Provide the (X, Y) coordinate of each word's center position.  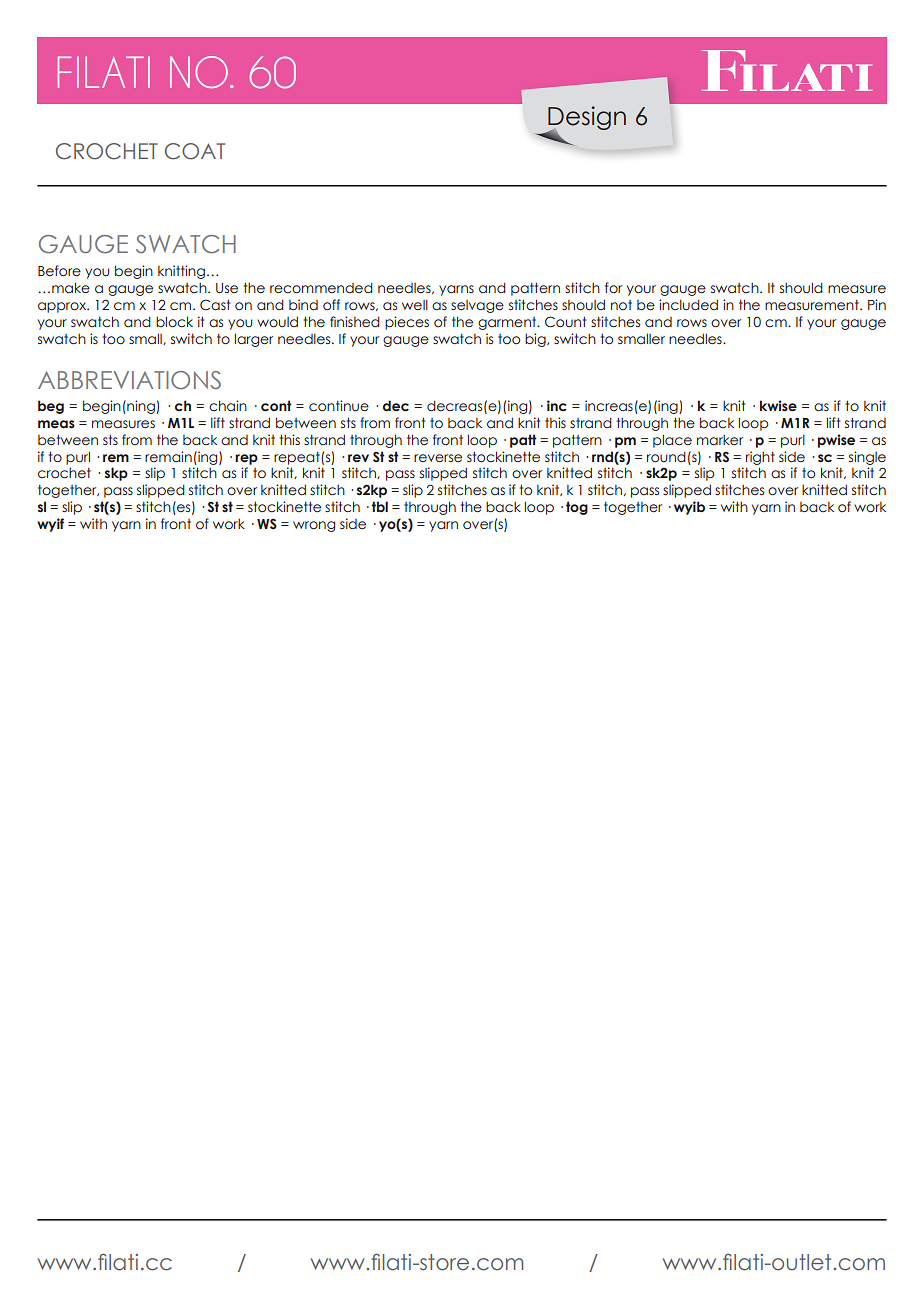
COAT (195, 151)
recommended (321, 288)
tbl (379, 506)
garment (508, 323)
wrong (314, 526)
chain (228, 405)
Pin (877, 304)
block (174, 322)
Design (586, 119)
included (688, 305)
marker (720, 440)
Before (59, 271)
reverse (438, 458)
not (621, 305)
